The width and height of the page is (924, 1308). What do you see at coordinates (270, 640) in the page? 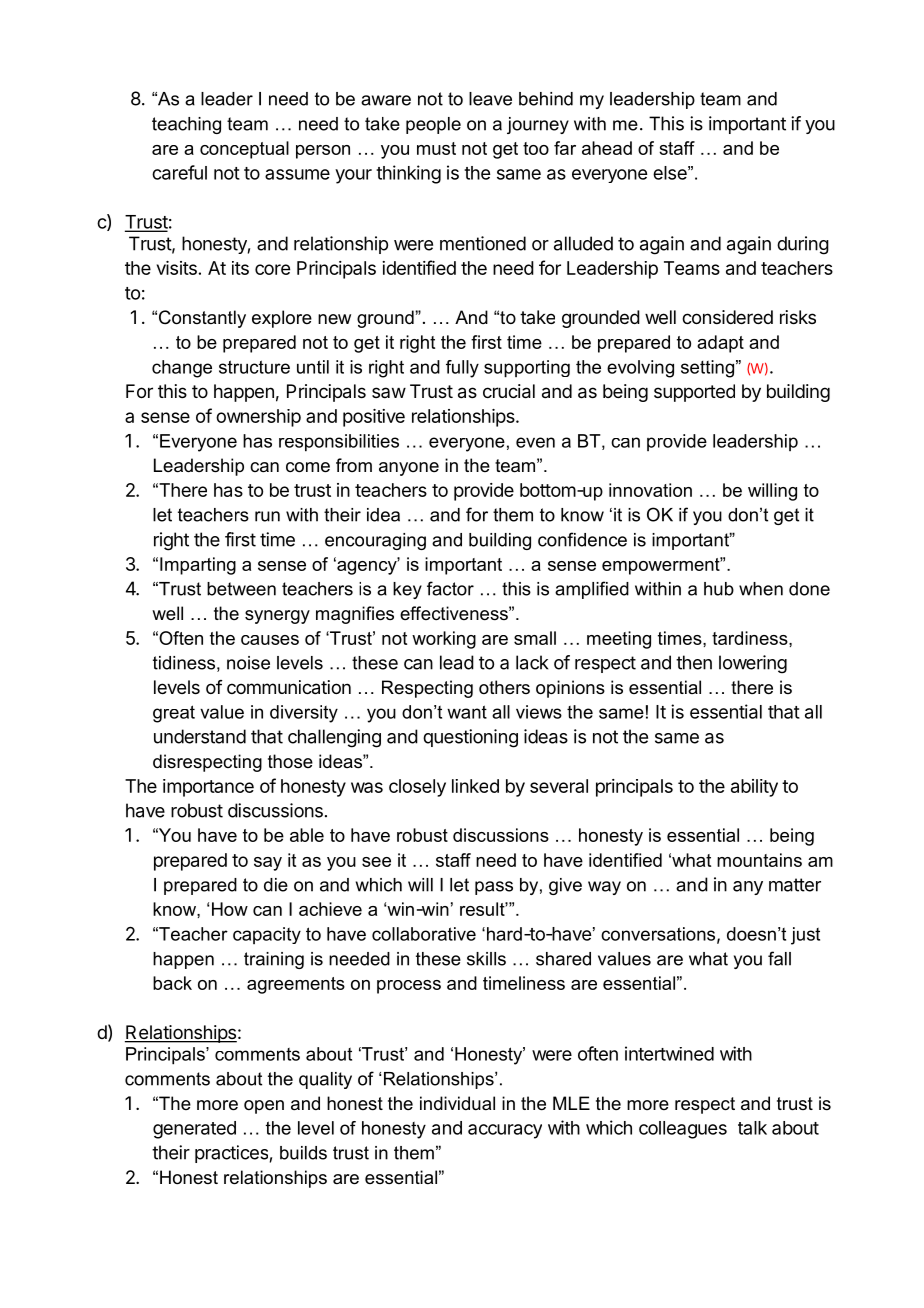
I see `causes` at bounding box center [270, 640].
